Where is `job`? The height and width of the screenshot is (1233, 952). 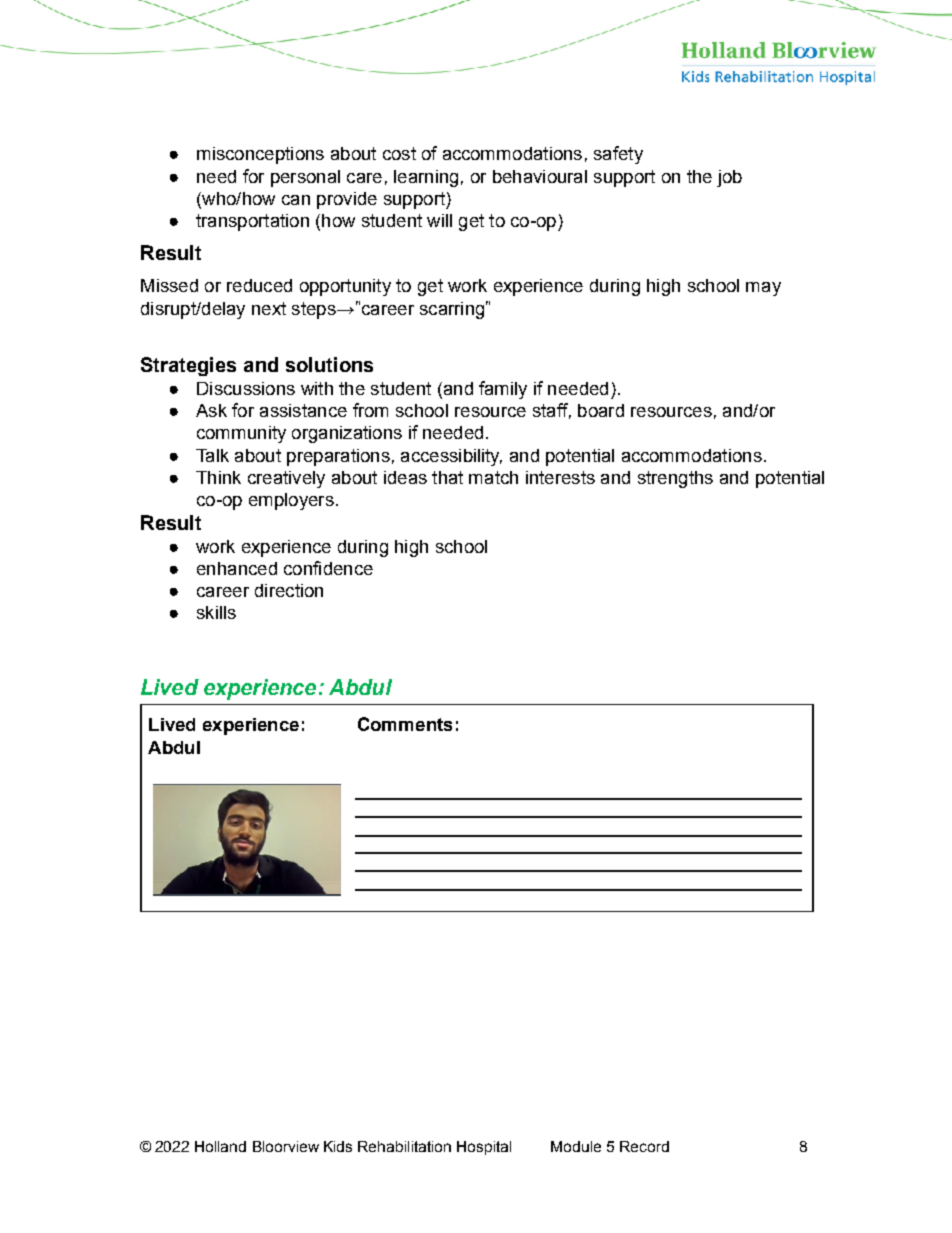
job is located at coordinates (729, 178).
